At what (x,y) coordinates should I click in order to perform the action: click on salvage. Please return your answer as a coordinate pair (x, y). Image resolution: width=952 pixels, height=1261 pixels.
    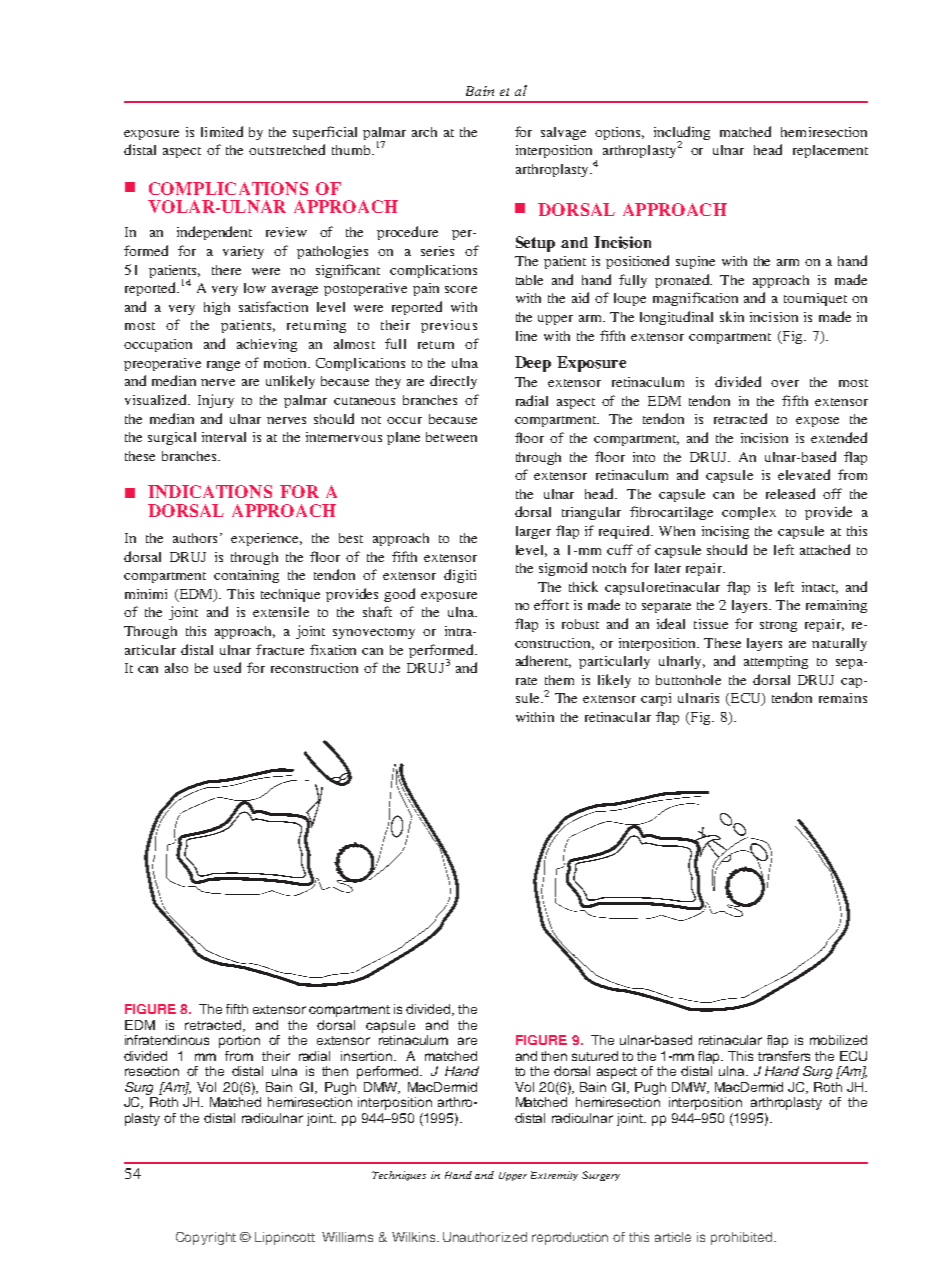
    Looking at the image, I should click on (563, 133).
